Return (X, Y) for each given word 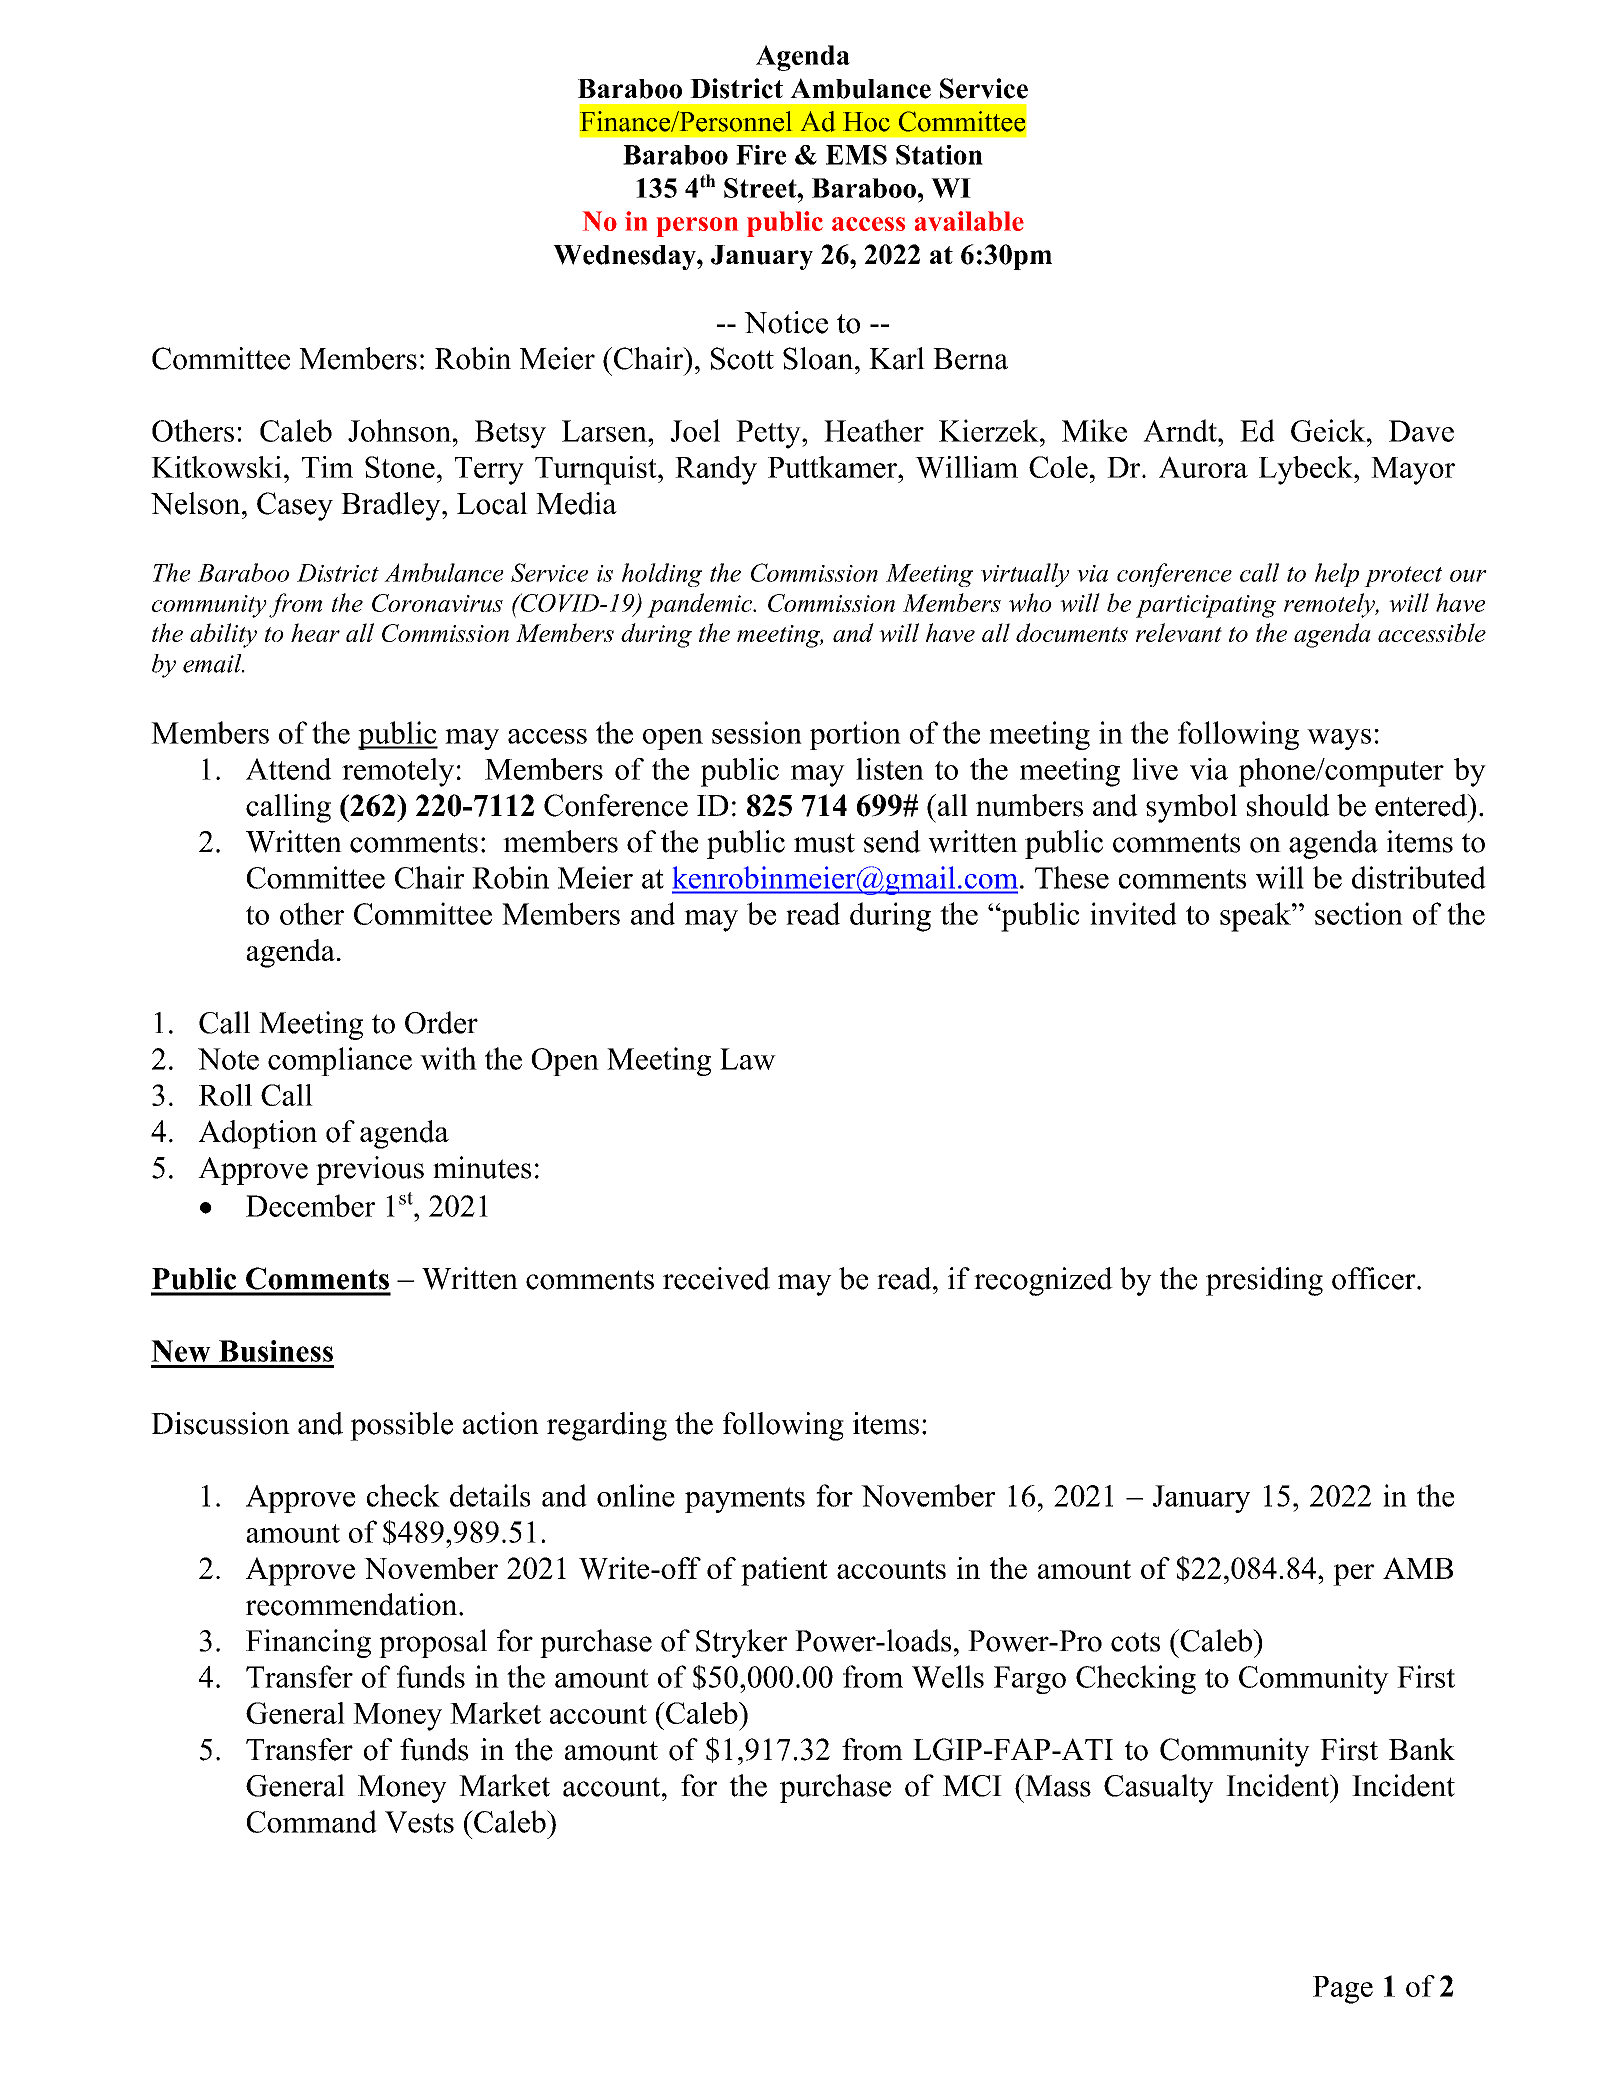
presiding (1264, 1281)
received (716, 1278)
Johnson (399, 430)
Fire (761, 155)
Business (276, 1351)
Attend (289, 769)
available (969, 221)
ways (1339, 739)
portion (855, 735)
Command (312, 1821)
